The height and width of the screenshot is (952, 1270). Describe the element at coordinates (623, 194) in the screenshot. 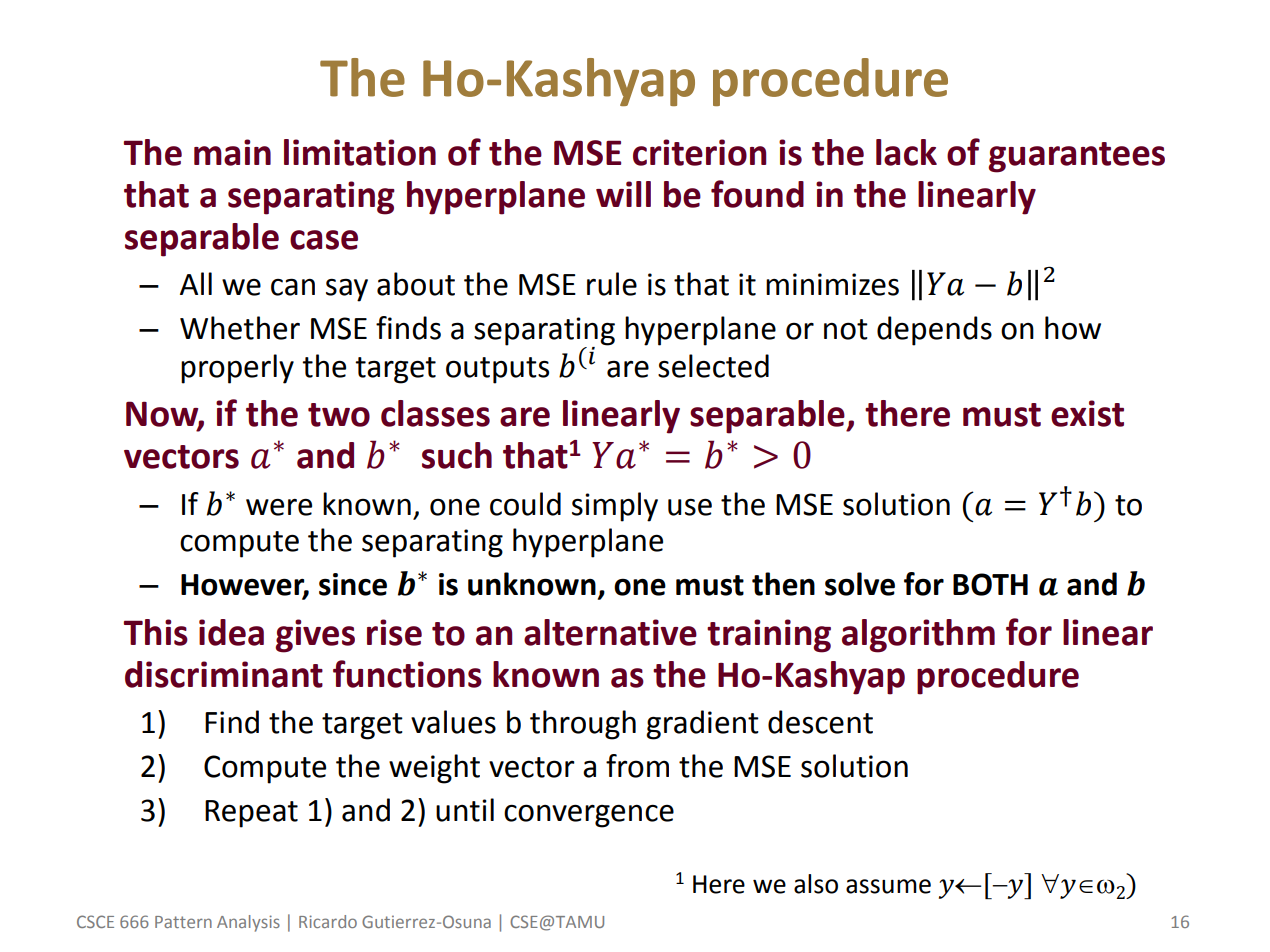

I see `will` at that location.
